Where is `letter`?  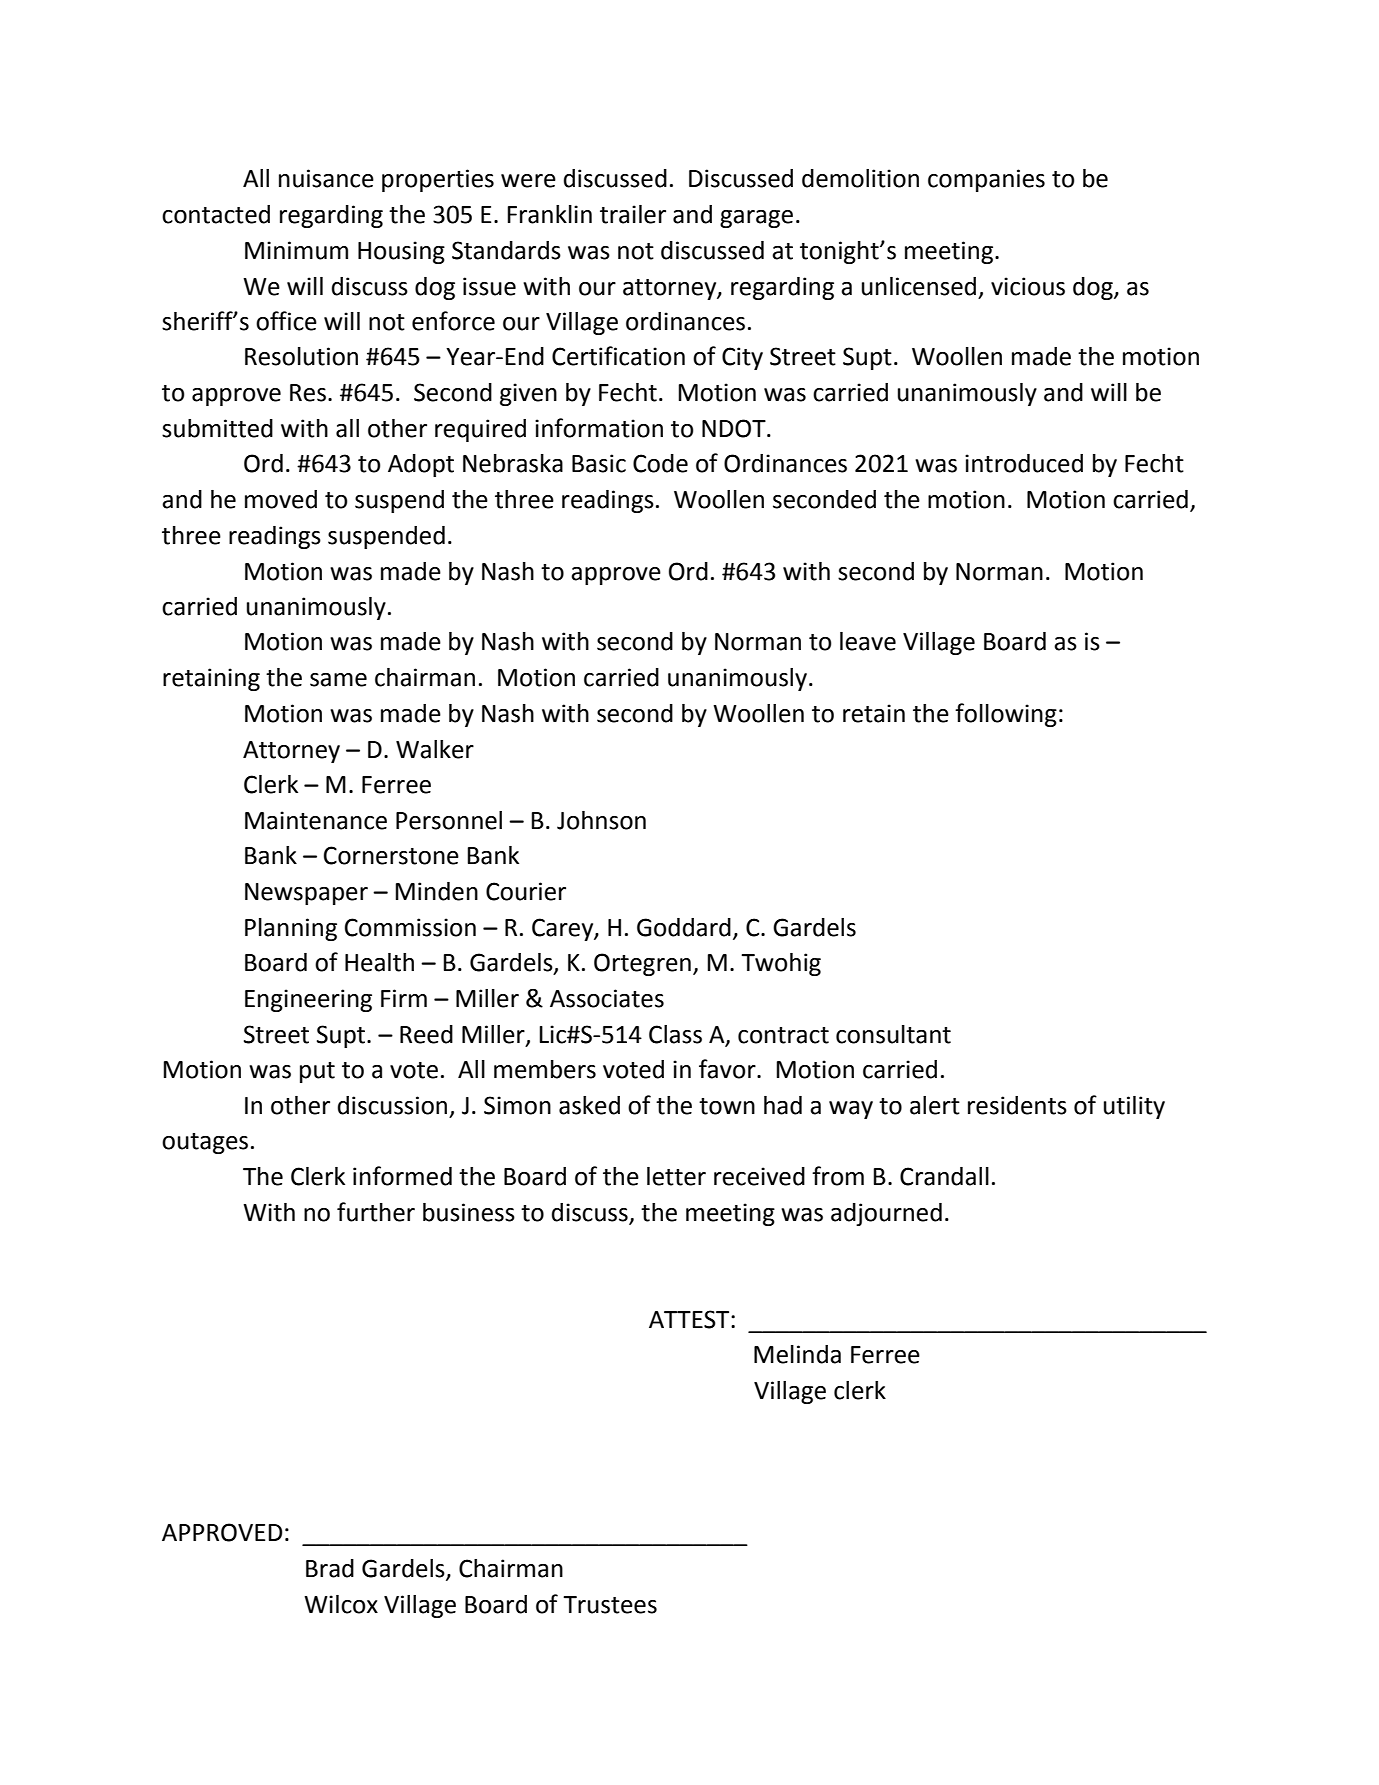
letter is located at coordinates (676, 1176).
